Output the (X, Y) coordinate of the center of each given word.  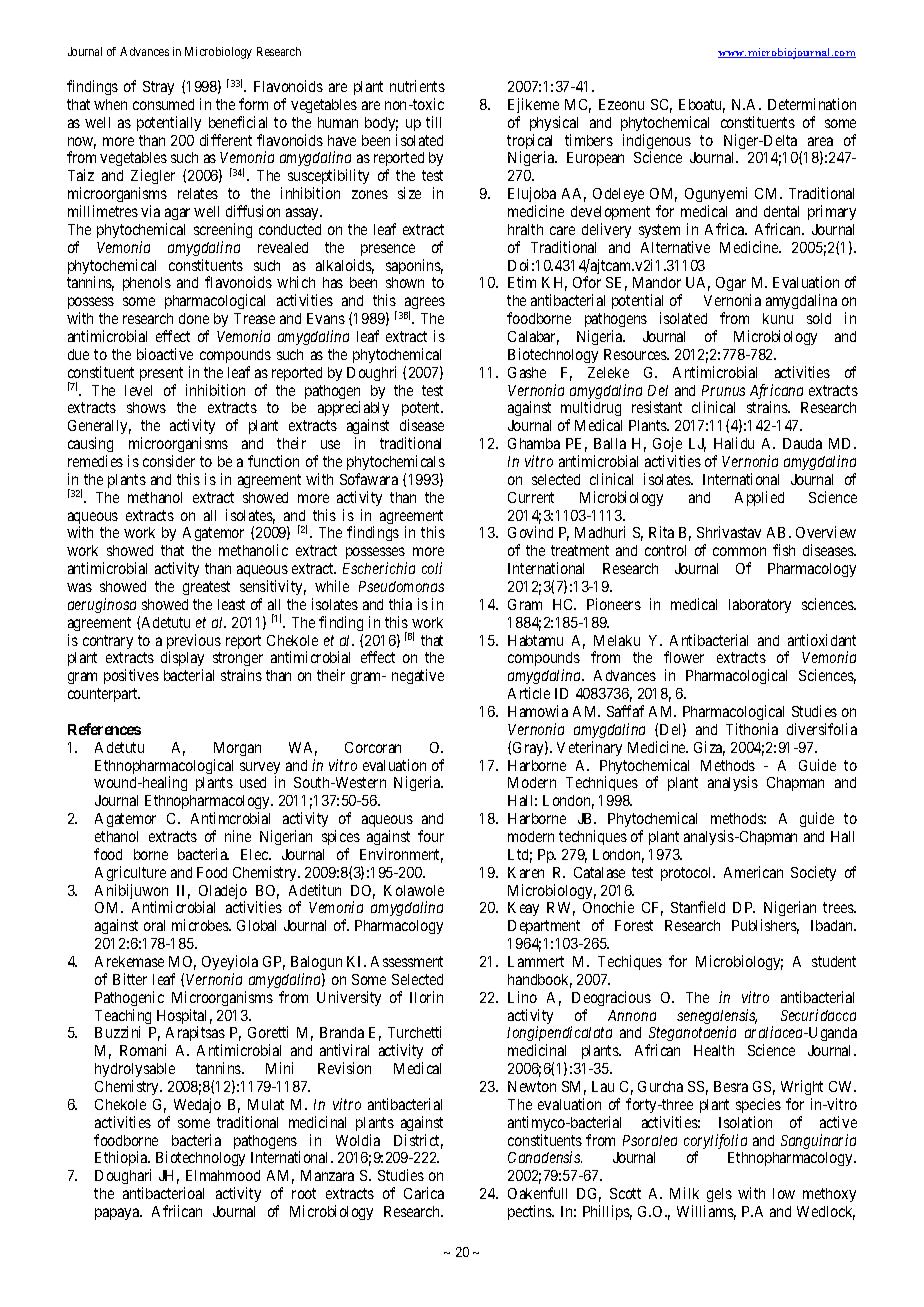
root (304, 1193)
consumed (163, 104)
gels (719, 1195)
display (182, 660)
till (433, 122)
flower (684, 657)
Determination (812, 104)
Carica (424, 1193)
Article (529, 693)
